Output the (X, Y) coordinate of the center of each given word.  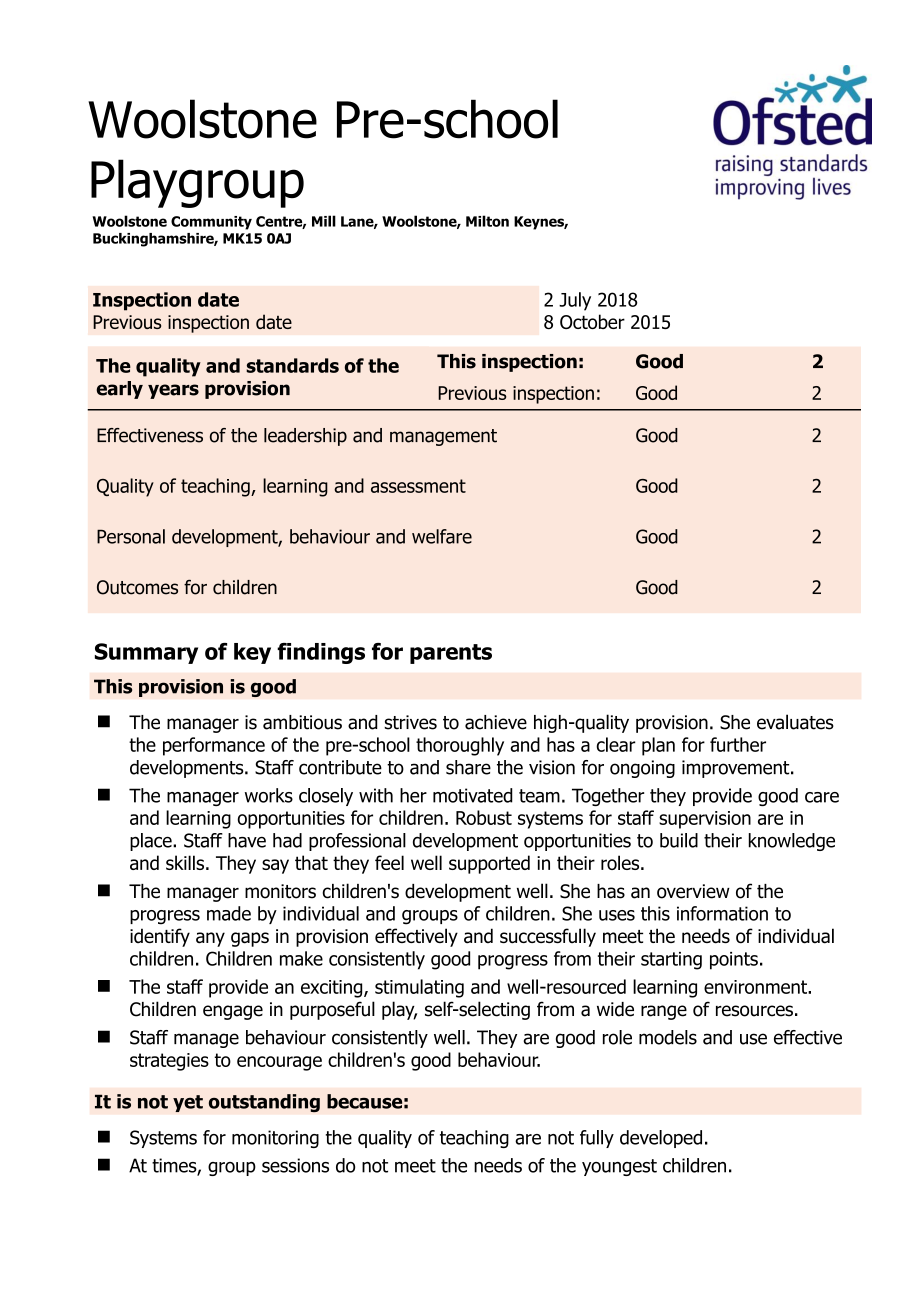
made (229, 913)
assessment (418, 486)
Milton (487, 221)
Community (211, 223)
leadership (305, 437)
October (592, 321)
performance (214, 746)
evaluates (795, 722)
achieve (496, 722)
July (575, 301)
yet (188, 1103)
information (722, 913)
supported (489, 864)
